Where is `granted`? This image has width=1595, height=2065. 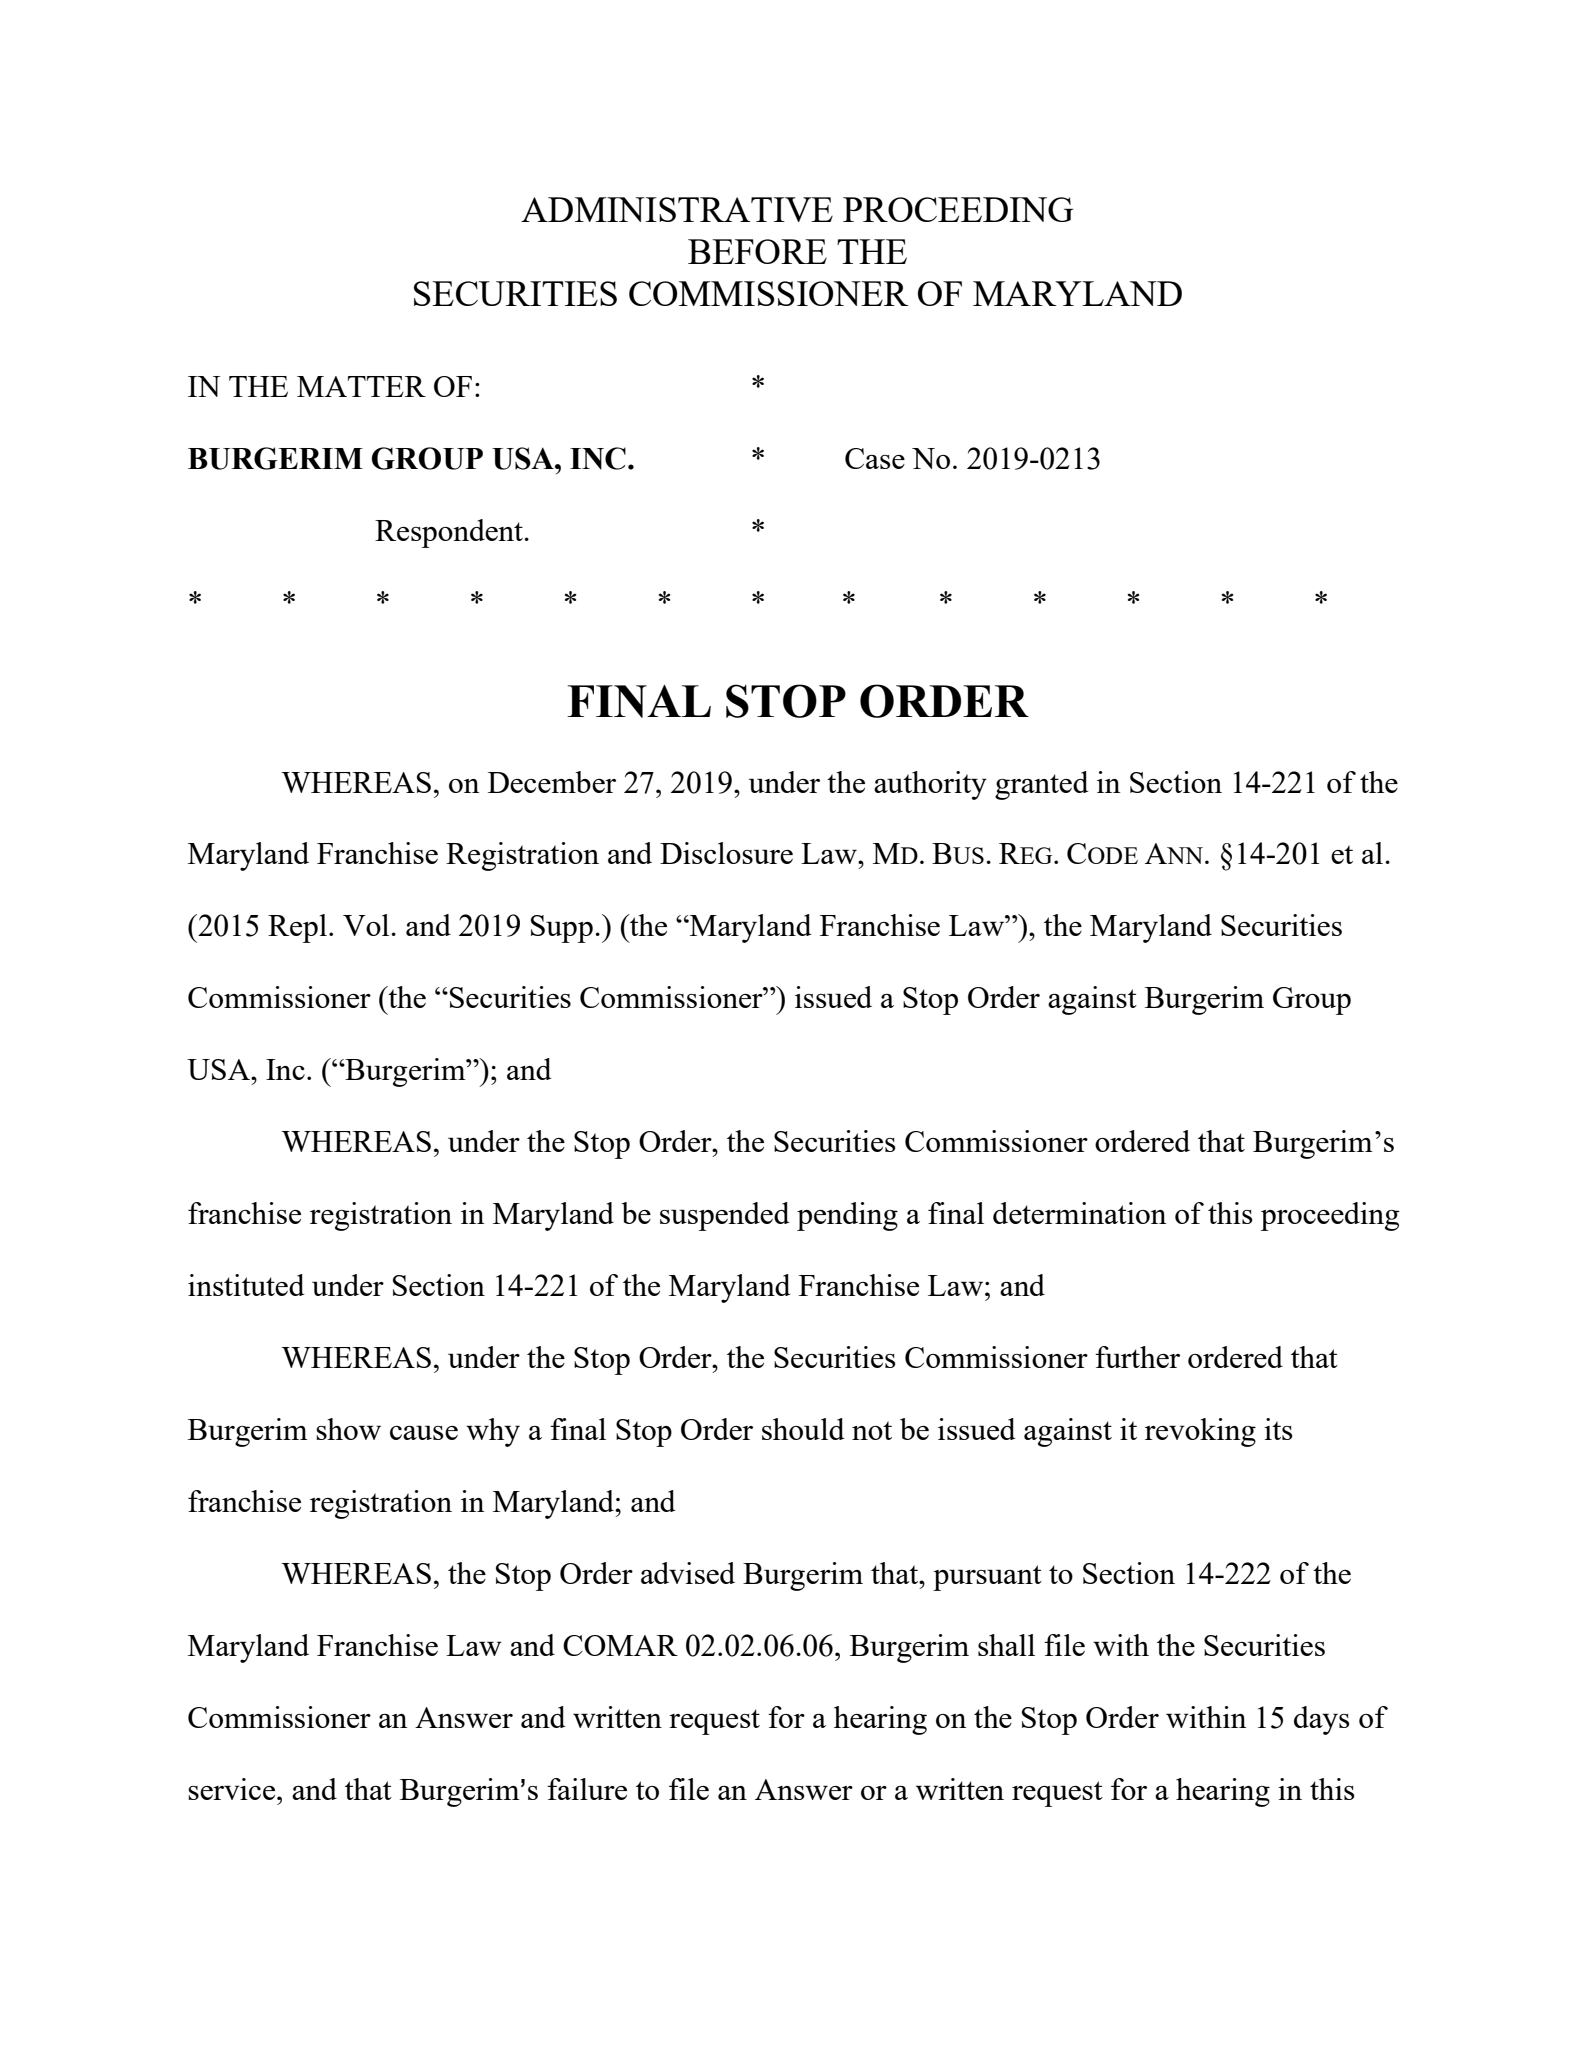
granted is located at coordinates (1041, 785).
